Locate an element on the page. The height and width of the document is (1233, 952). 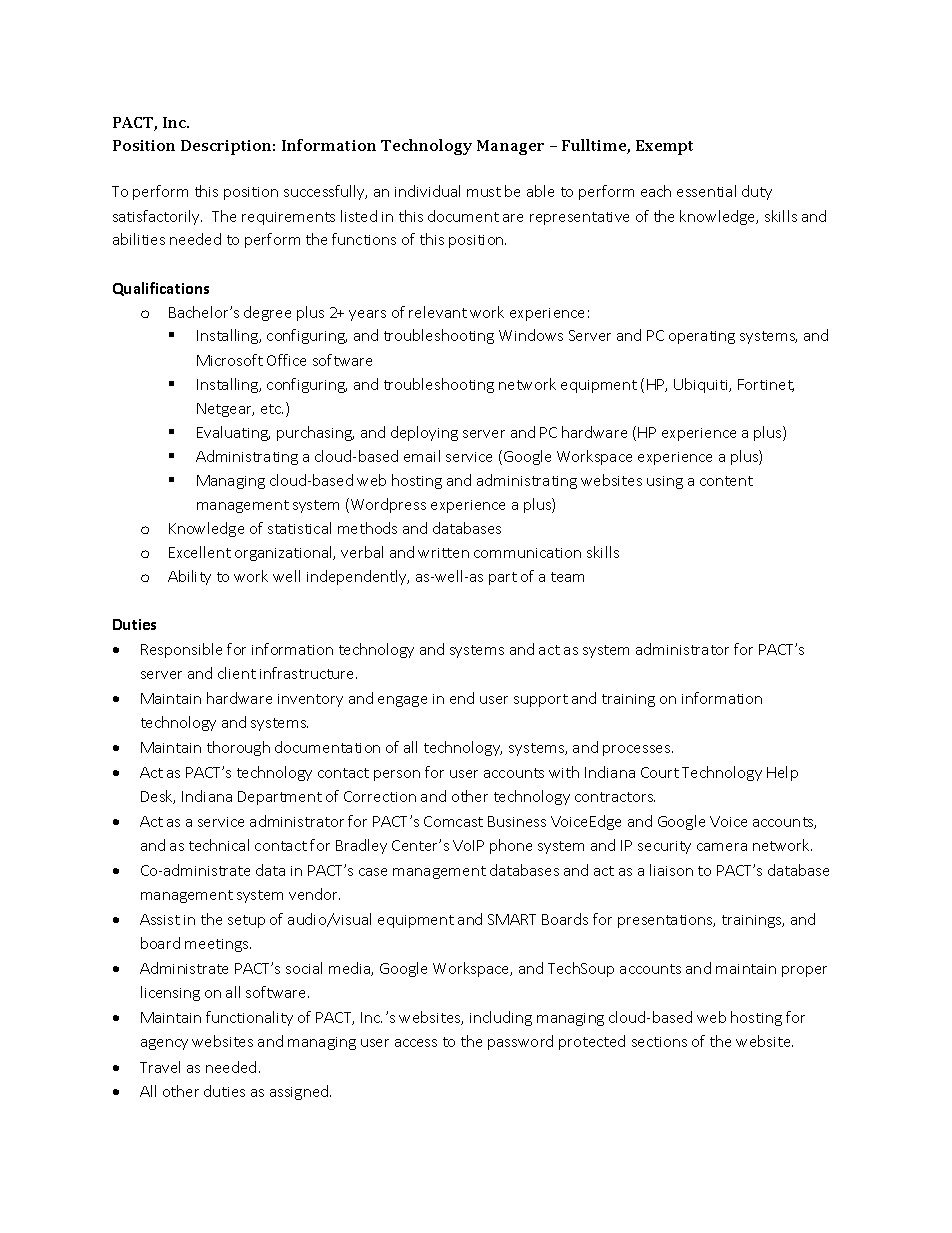
written is located at coordinates (443, 553).
